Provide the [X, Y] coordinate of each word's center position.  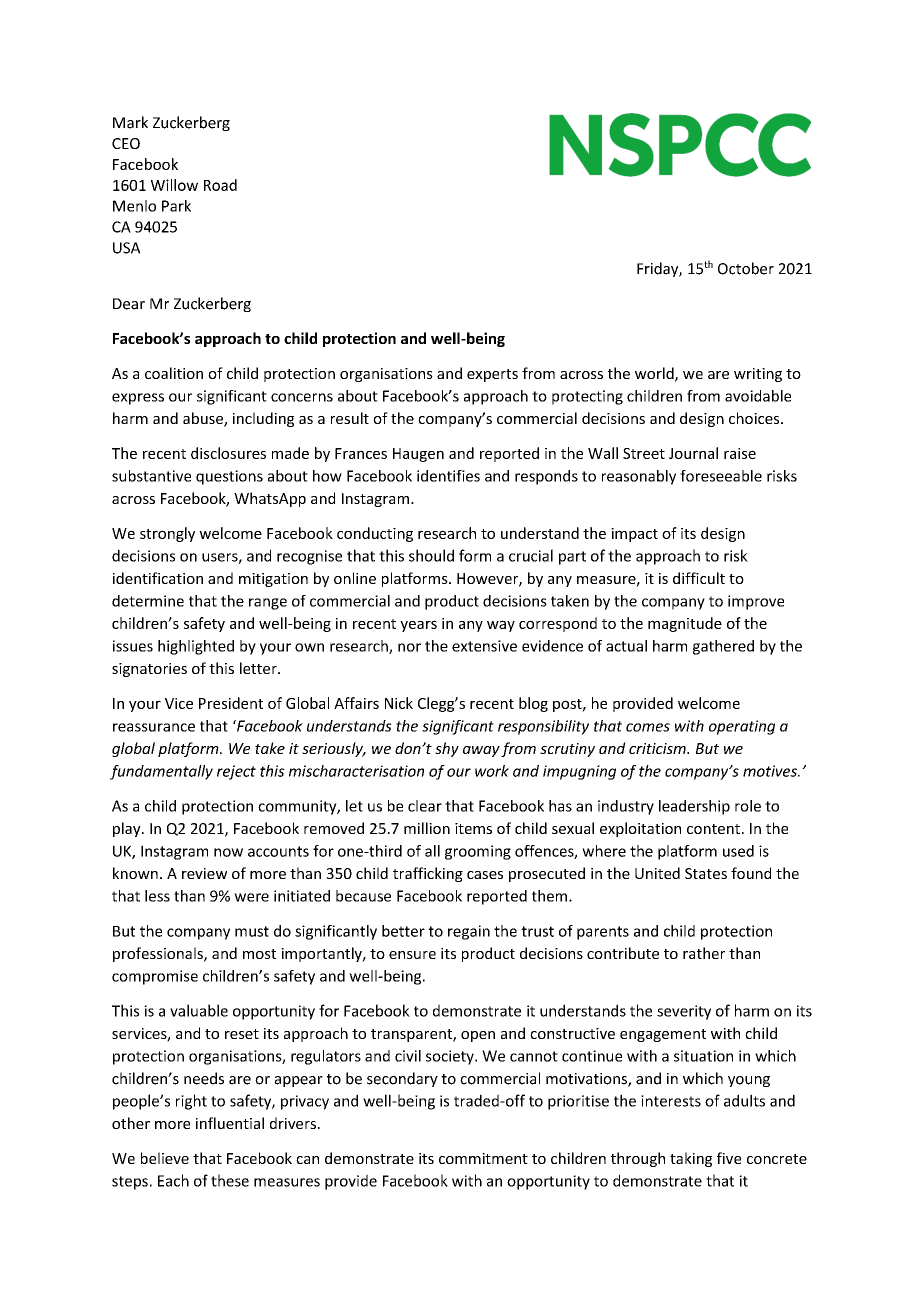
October [746, 268]
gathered [723, 647]
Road [220, 185]
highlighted [196, 647]
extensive [484, 646]
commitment [483, 1158]
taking [691, 1159]
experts [492, 375]
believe [165, 1158]
